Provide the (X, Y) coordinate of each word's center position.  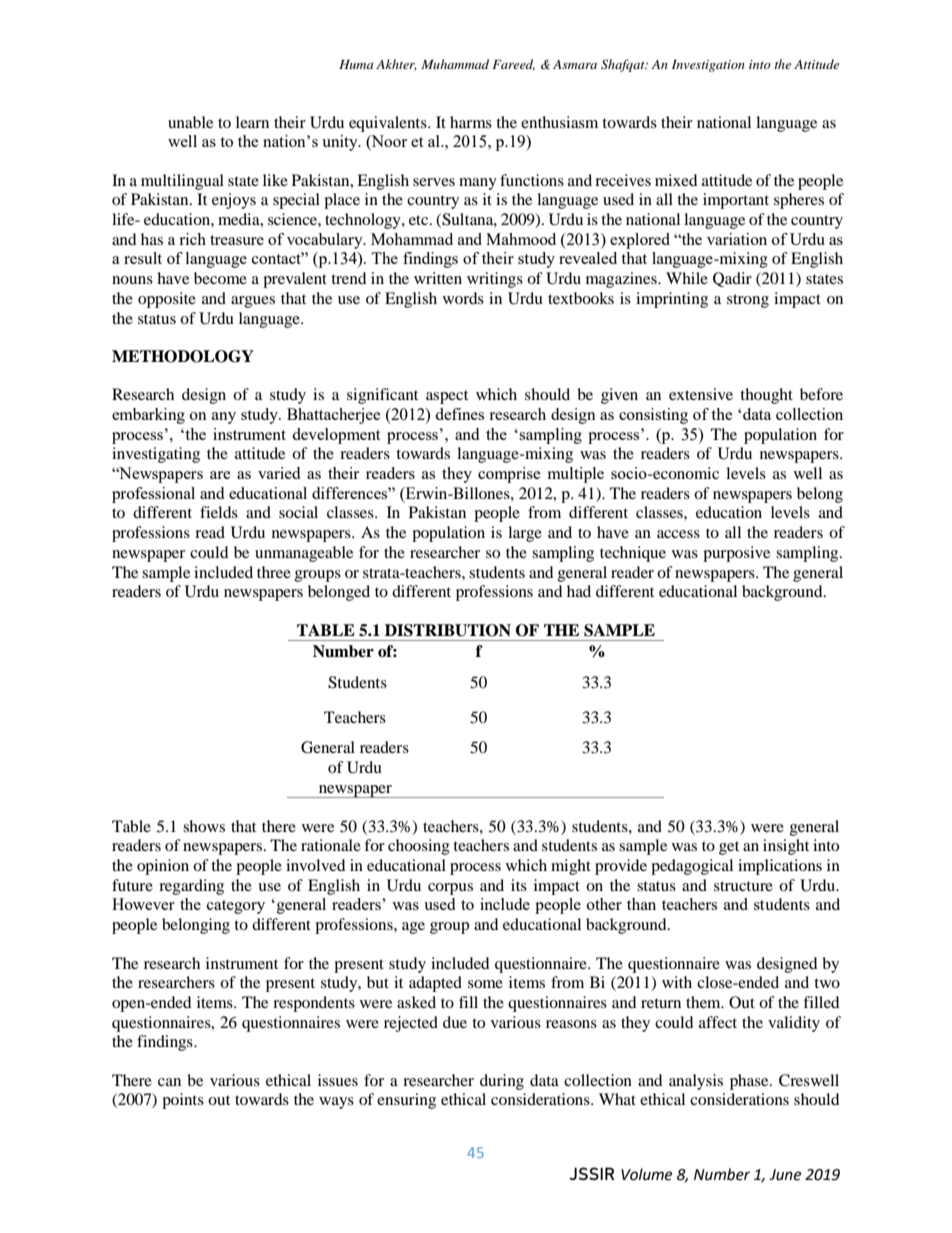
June (785, 1175)
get (729, 848)
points (183, 1101)
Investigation (708, 66)
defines (459, 414)
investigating (156, 455)
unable (190, 122)
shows (204, 826)
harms (471, 122)
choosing (419, 847)
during (502, 1082)
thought (766, 396)
